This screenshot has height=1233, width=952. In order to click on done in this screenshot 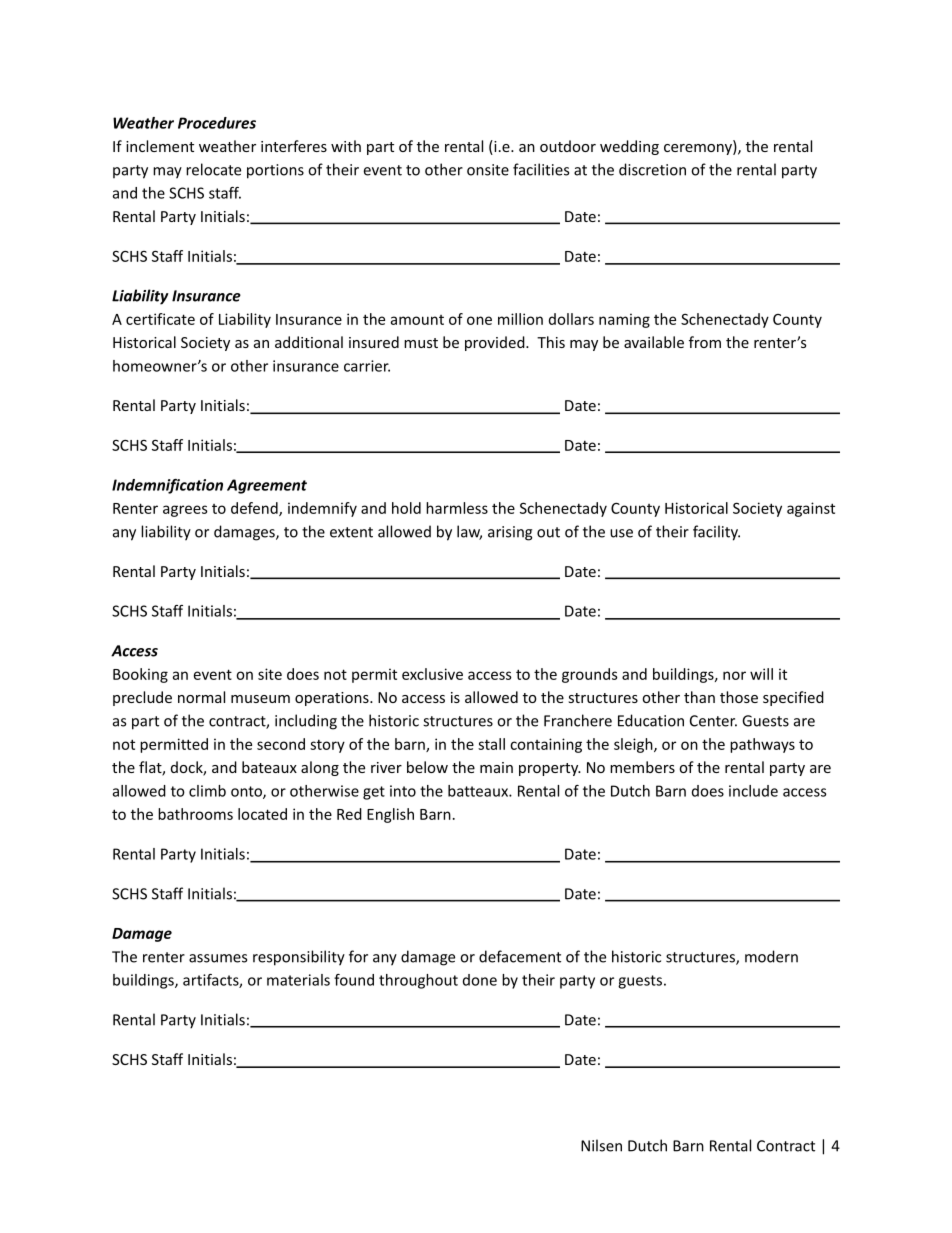, I will do `click(480, 980)`.
